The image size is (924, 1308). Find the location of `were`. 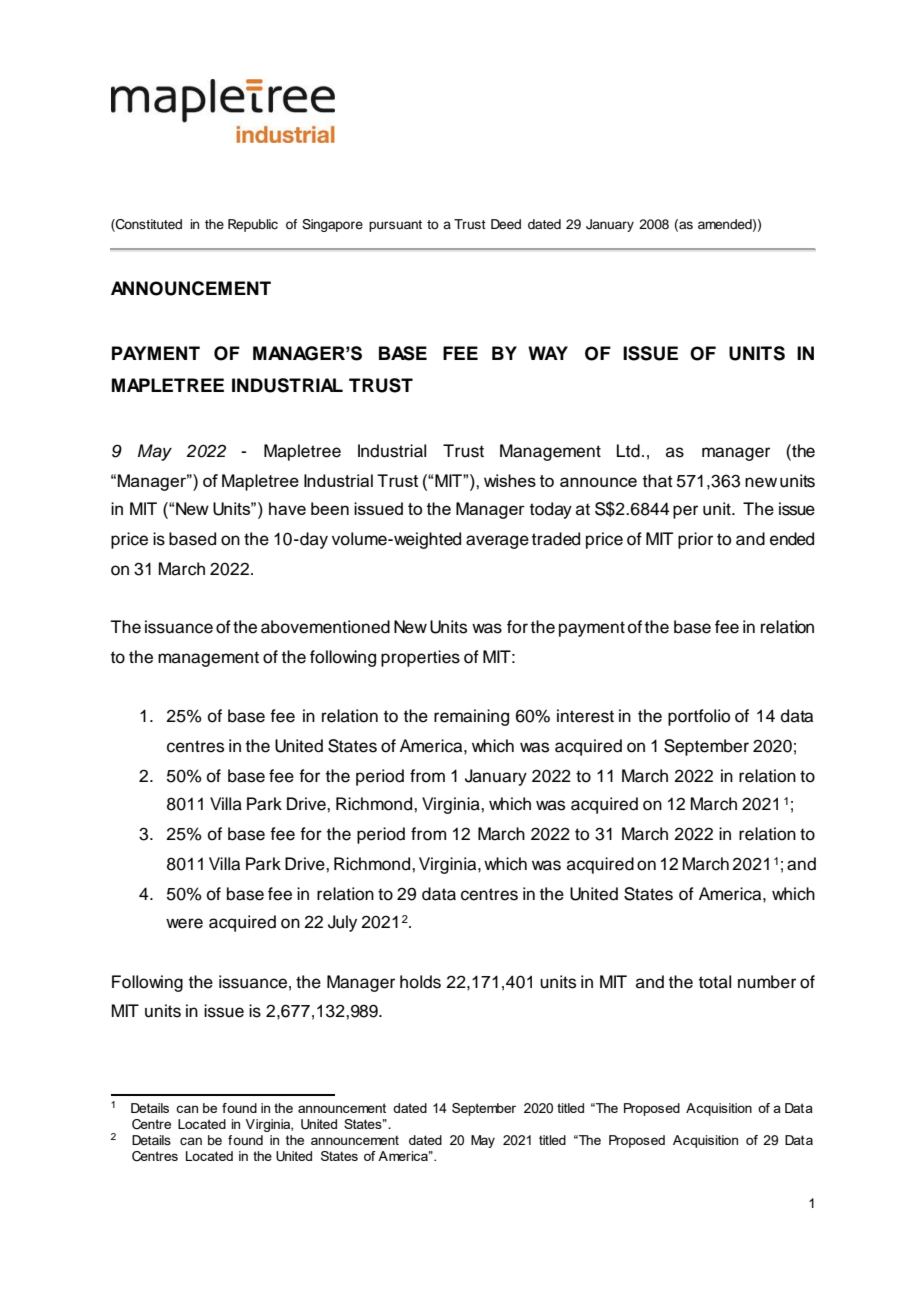

were is located at coordinates (184, 923).
